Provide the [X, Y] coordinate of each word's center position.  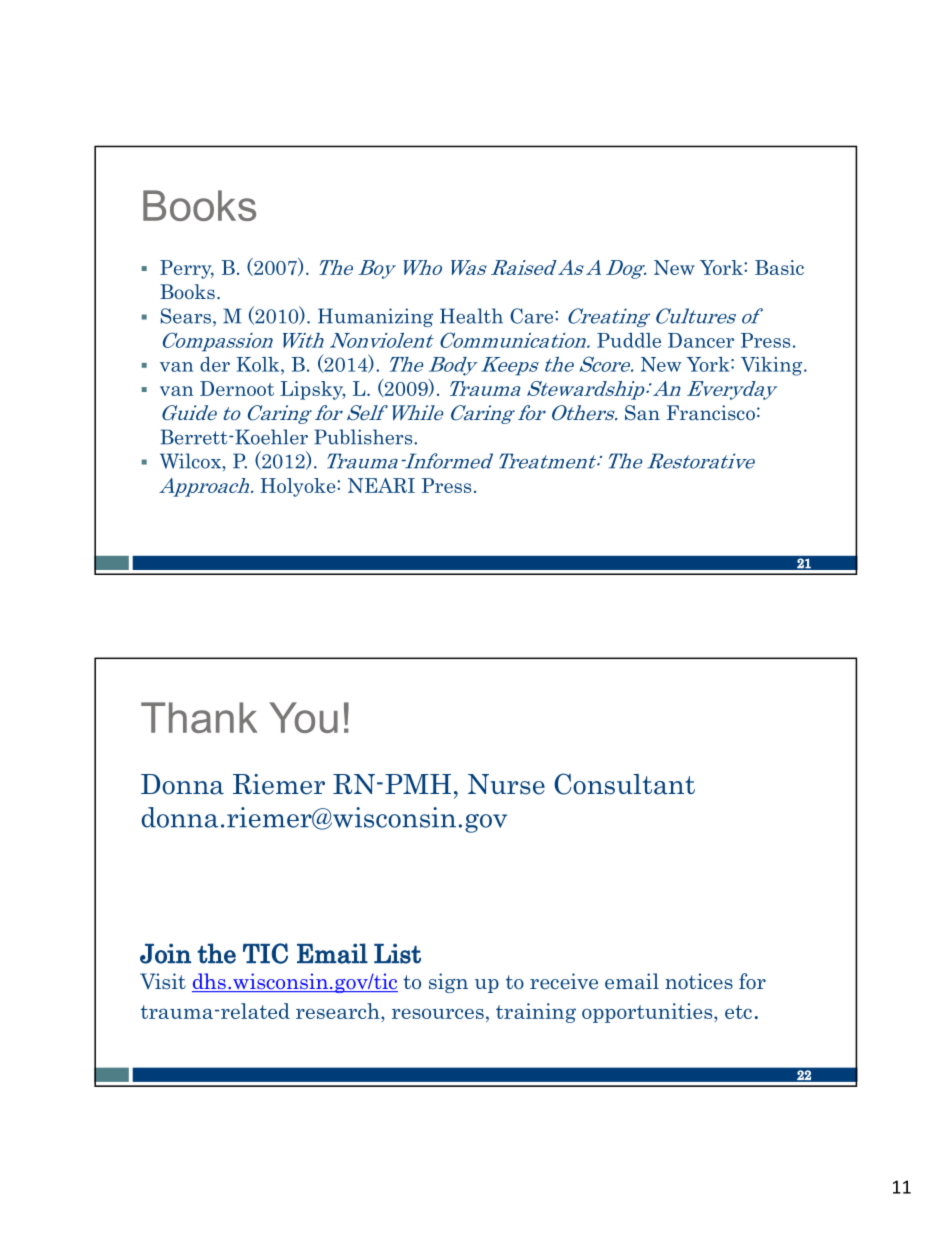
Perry [187, 269]
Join [165, 953]
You [303, 717]
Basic [779, 267]
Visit [163, 981]
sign [448, 983]
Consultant [624, 784]
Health [471, 316]
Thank [199, 717]
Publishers [364, 437]
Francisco [711, 413]
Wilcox [191, 461]
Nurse [506, 784]
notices [699, 981]
